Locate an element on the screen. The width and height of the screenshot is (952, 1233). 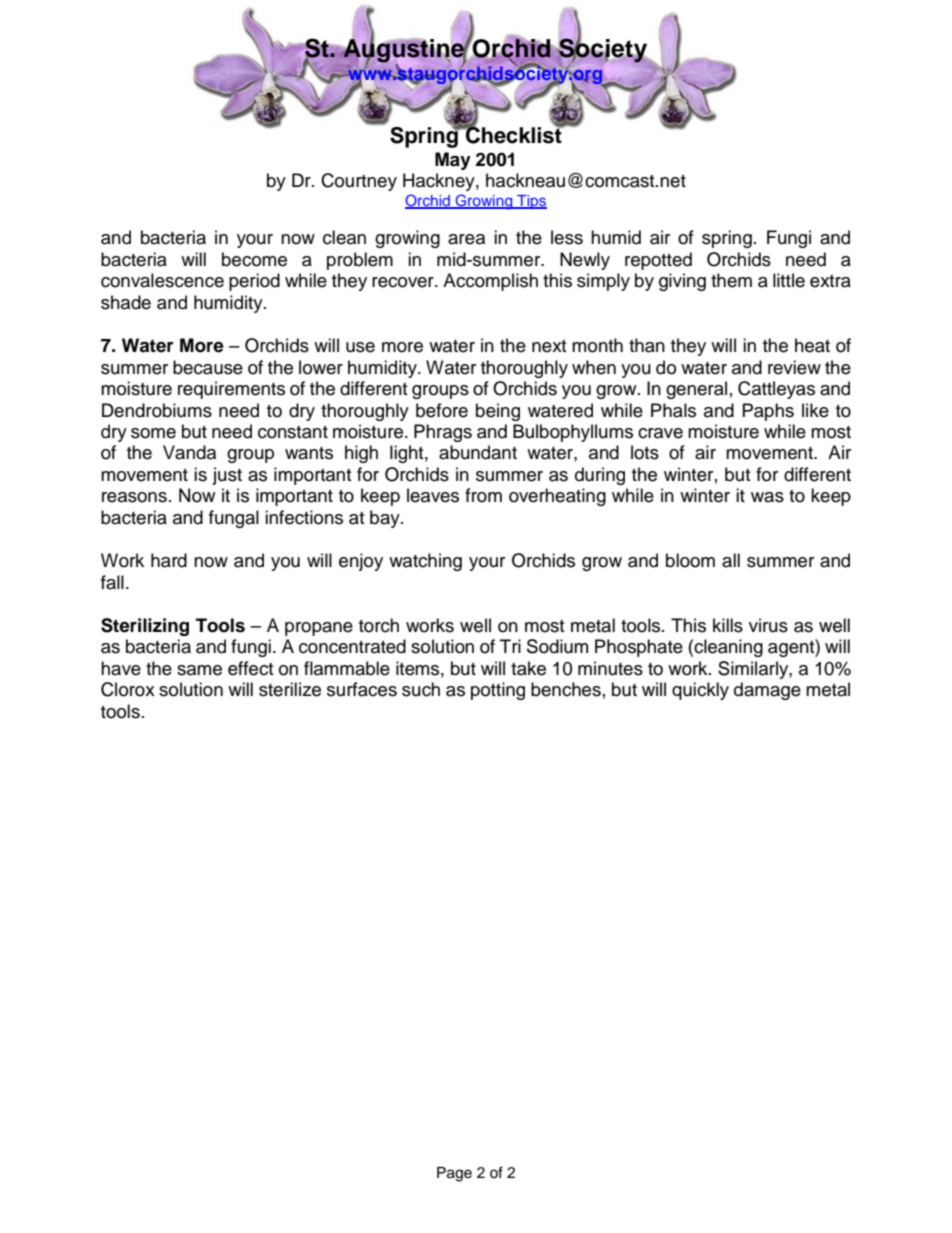
Page is located at coordinates (454, 1174).
